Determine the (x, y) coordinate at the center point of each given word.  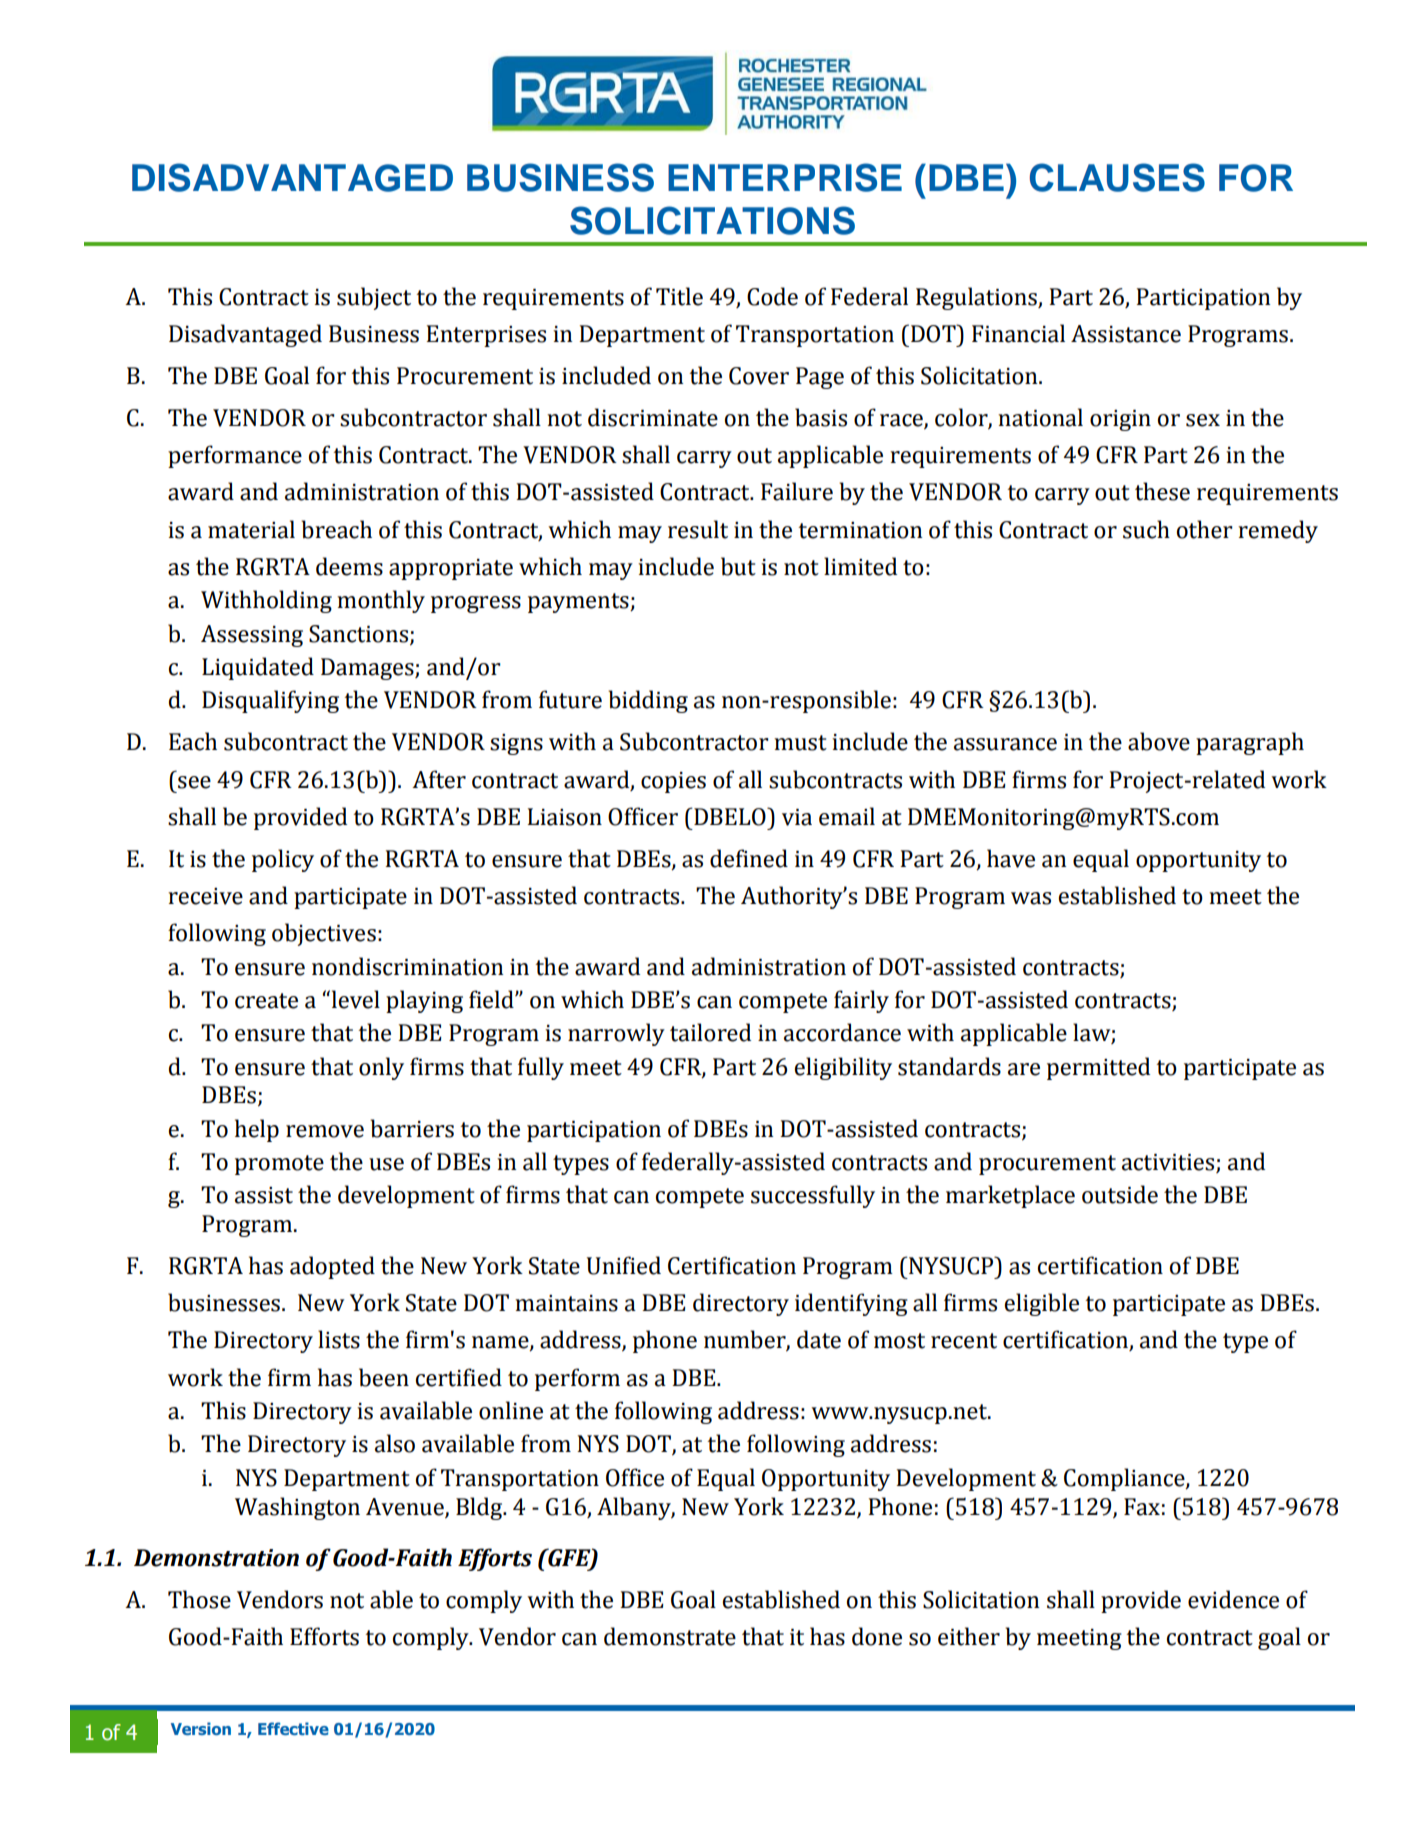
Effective (293, 1728)
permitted (1098, 1068)
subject (374, 298)
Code (772, 296)
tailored (710, 1032)
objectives (324, 934)
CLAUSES (1117, 177)
